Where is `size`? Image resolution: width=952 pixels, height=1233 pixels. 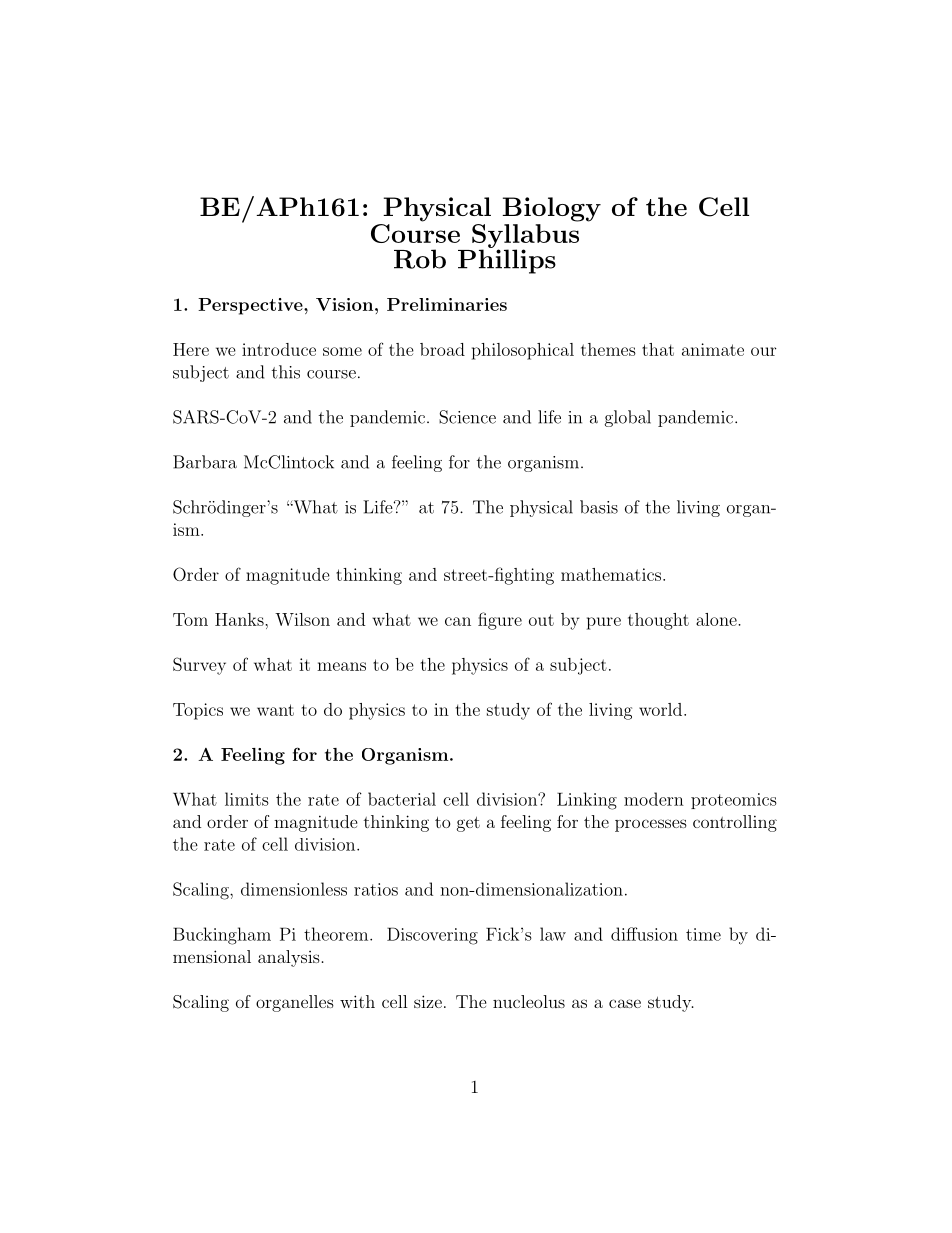 size is located at coordinates (428, 1001).
